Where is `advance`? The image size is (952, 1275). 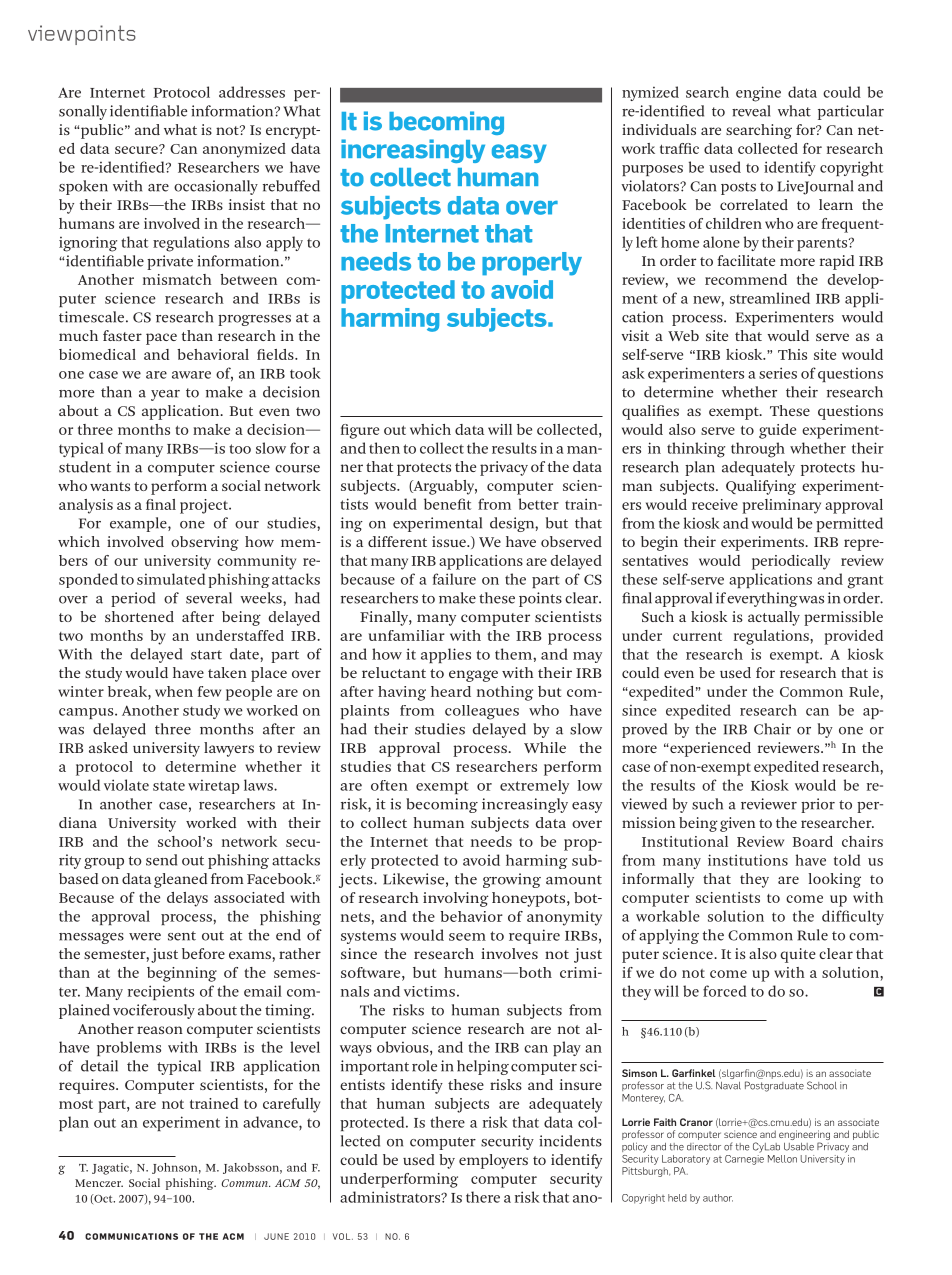 advance is located at coordinates (271, 1122).
